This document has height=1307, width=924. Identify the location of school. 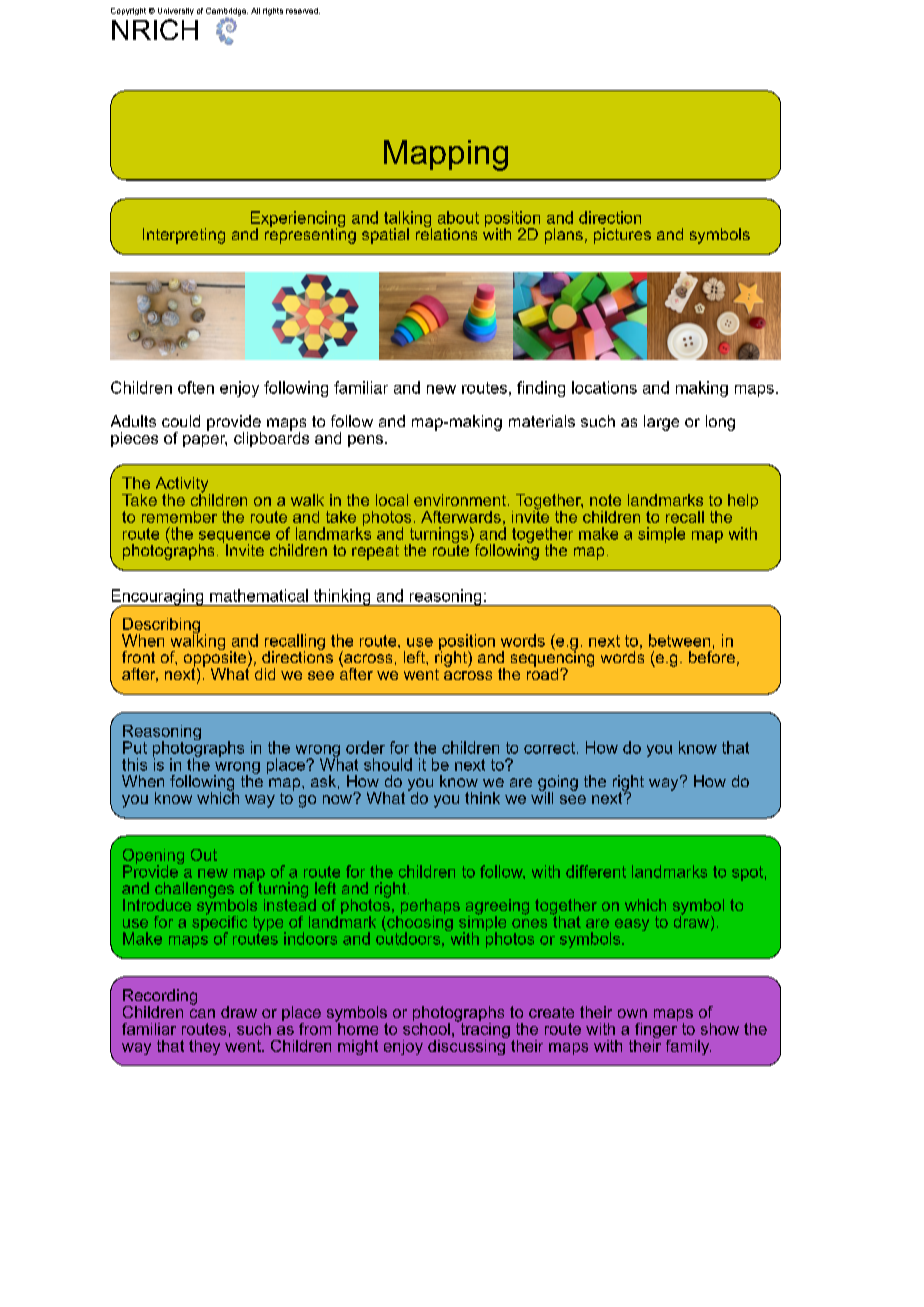
(426, 1027).
